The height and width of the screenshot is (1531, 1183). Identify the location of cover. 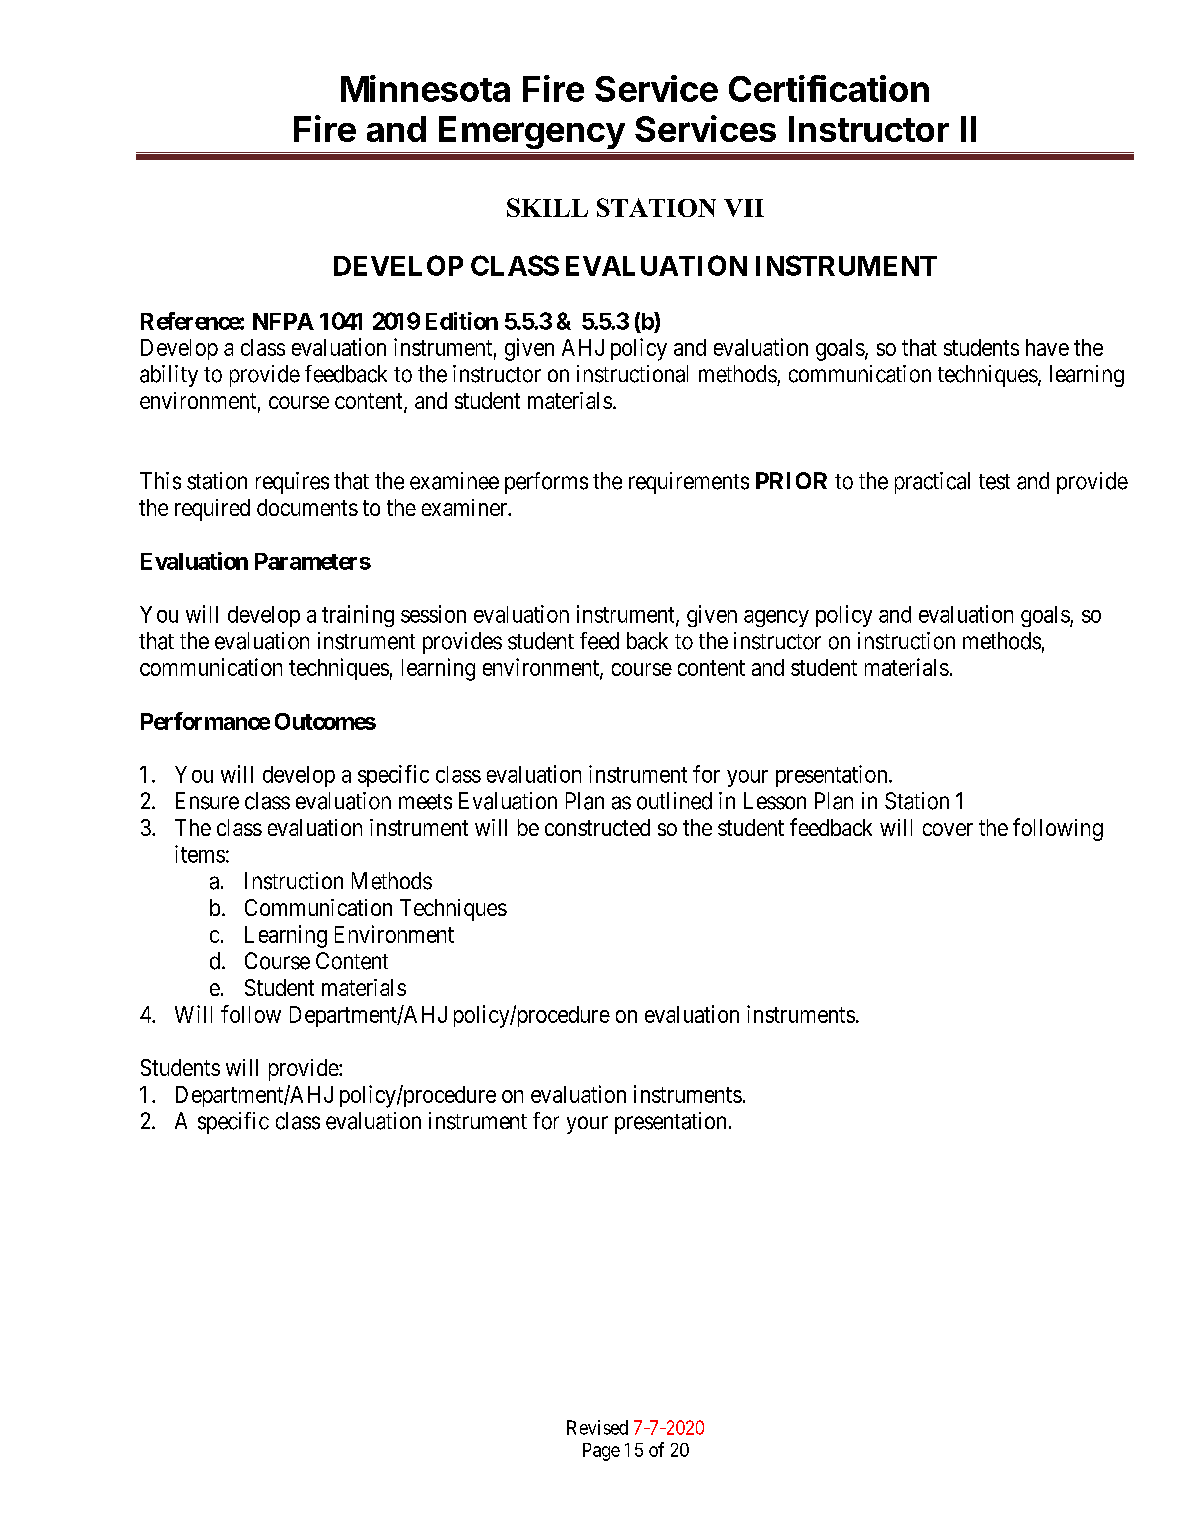
(948, 829).
